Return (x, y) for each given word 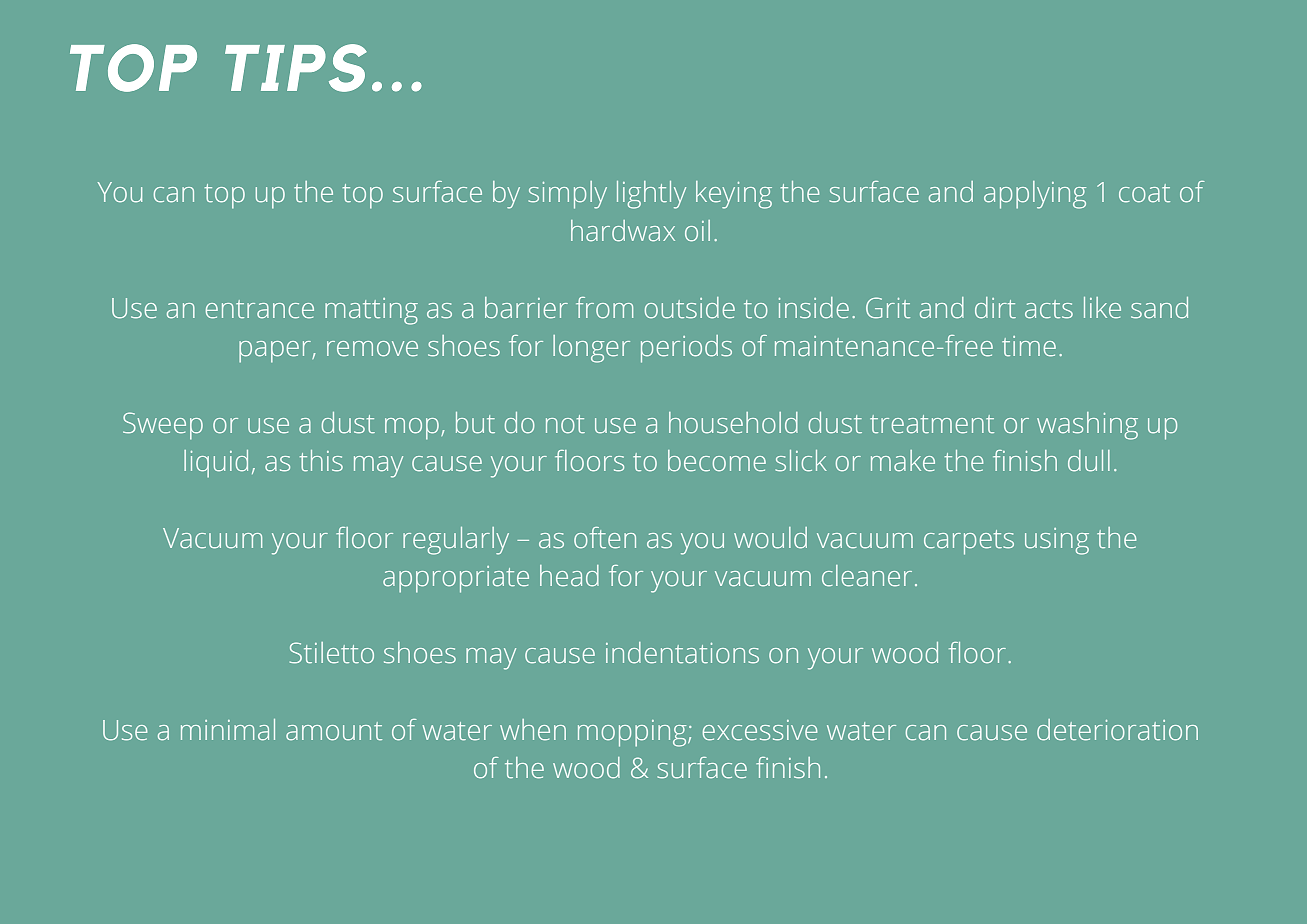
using (1057, 541)
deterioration (1117, 730)
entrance (260, 309)
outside (690, 308)
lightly (651, 195)
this (321, 461)
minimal (228, 730)
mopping (633, 733)
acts (1049, 309)
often (605, 538)
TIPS (296, 68)
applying (1035, 195)
